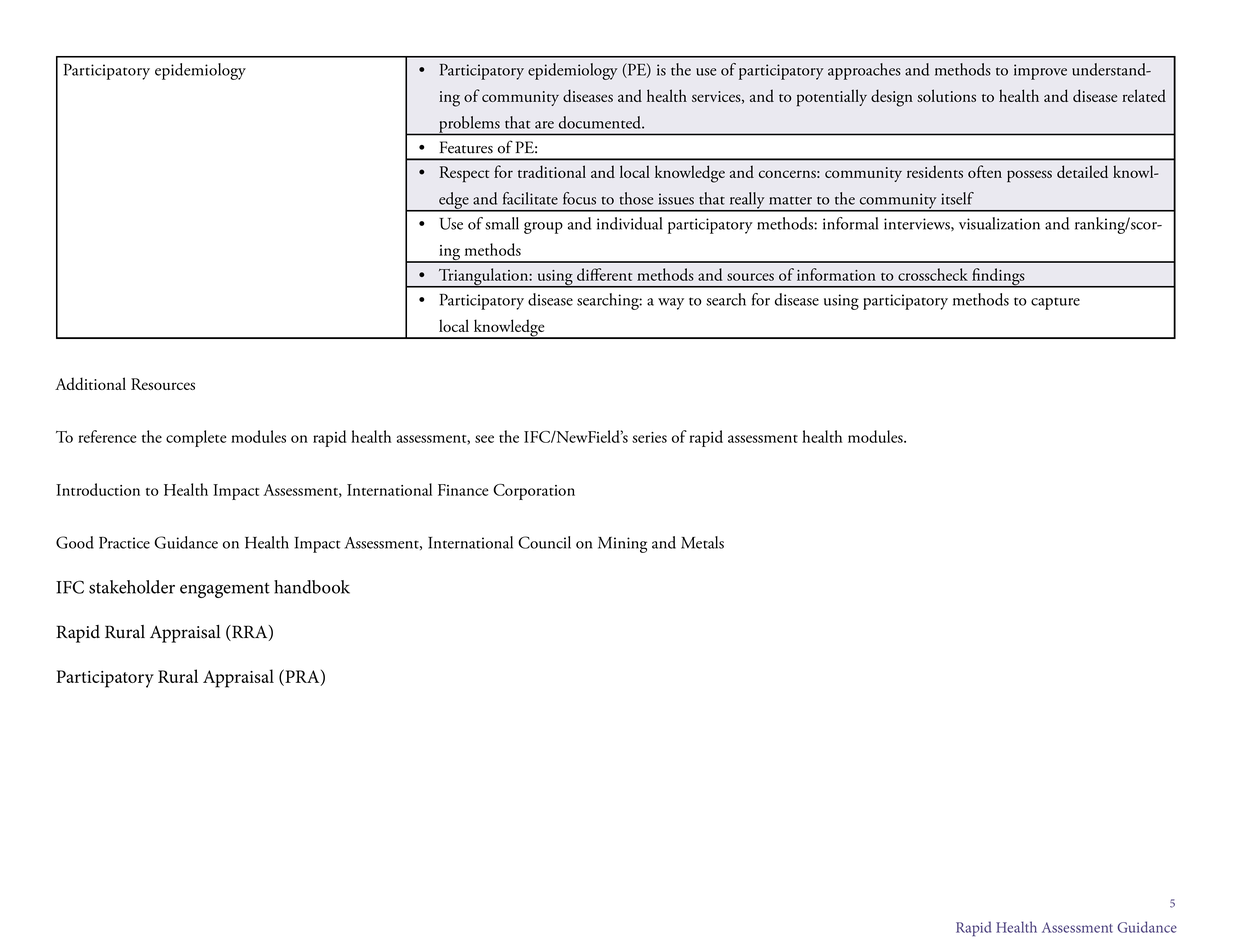  I want to click on Mining, so click(622, 545).
